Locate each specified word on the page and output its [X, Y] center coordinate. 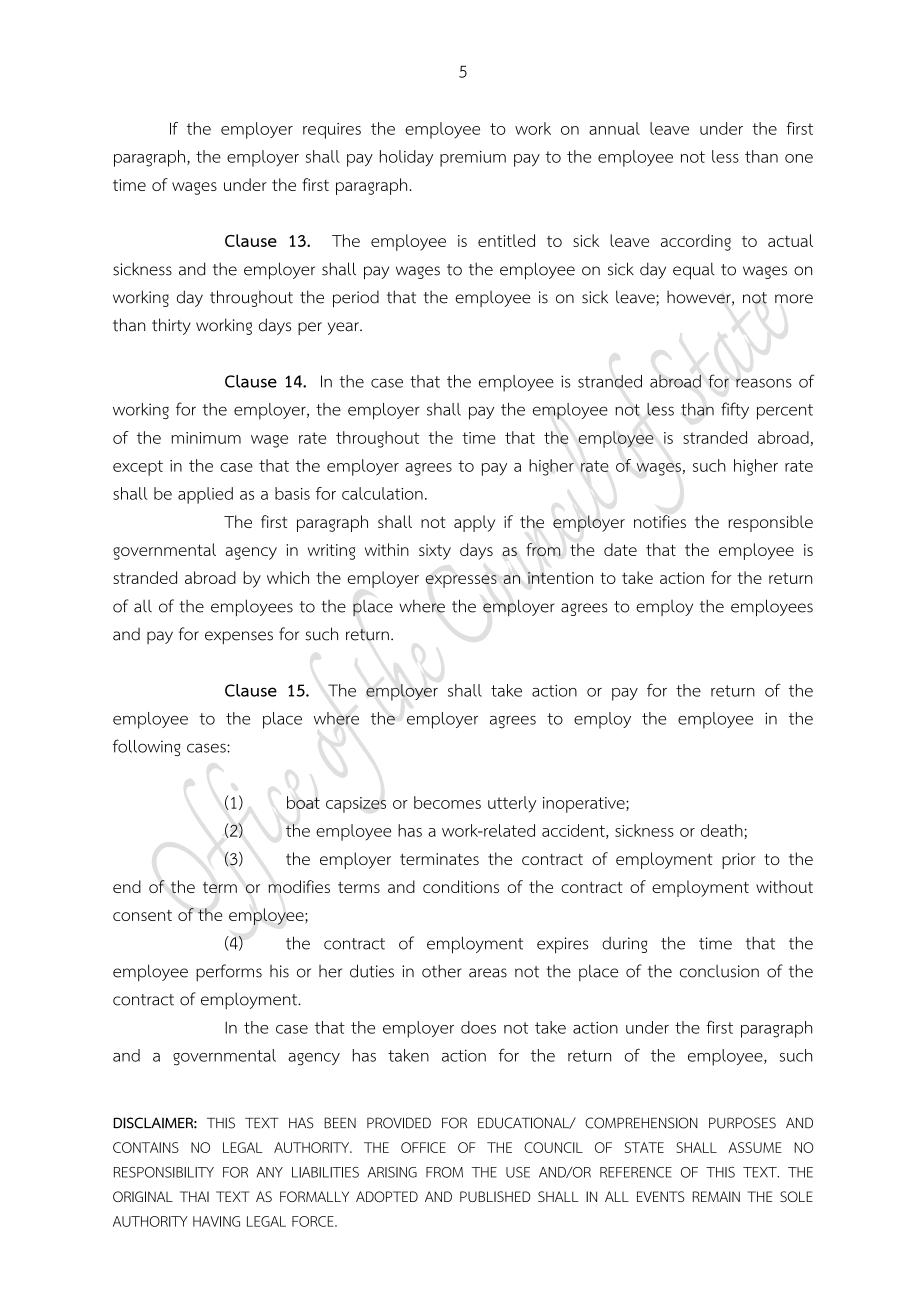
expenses [239, 637]
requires [332, 131]
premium [473, 159]
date [620, 549]
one [799, 158]
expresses [461, 581]
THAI [194, 1196]
